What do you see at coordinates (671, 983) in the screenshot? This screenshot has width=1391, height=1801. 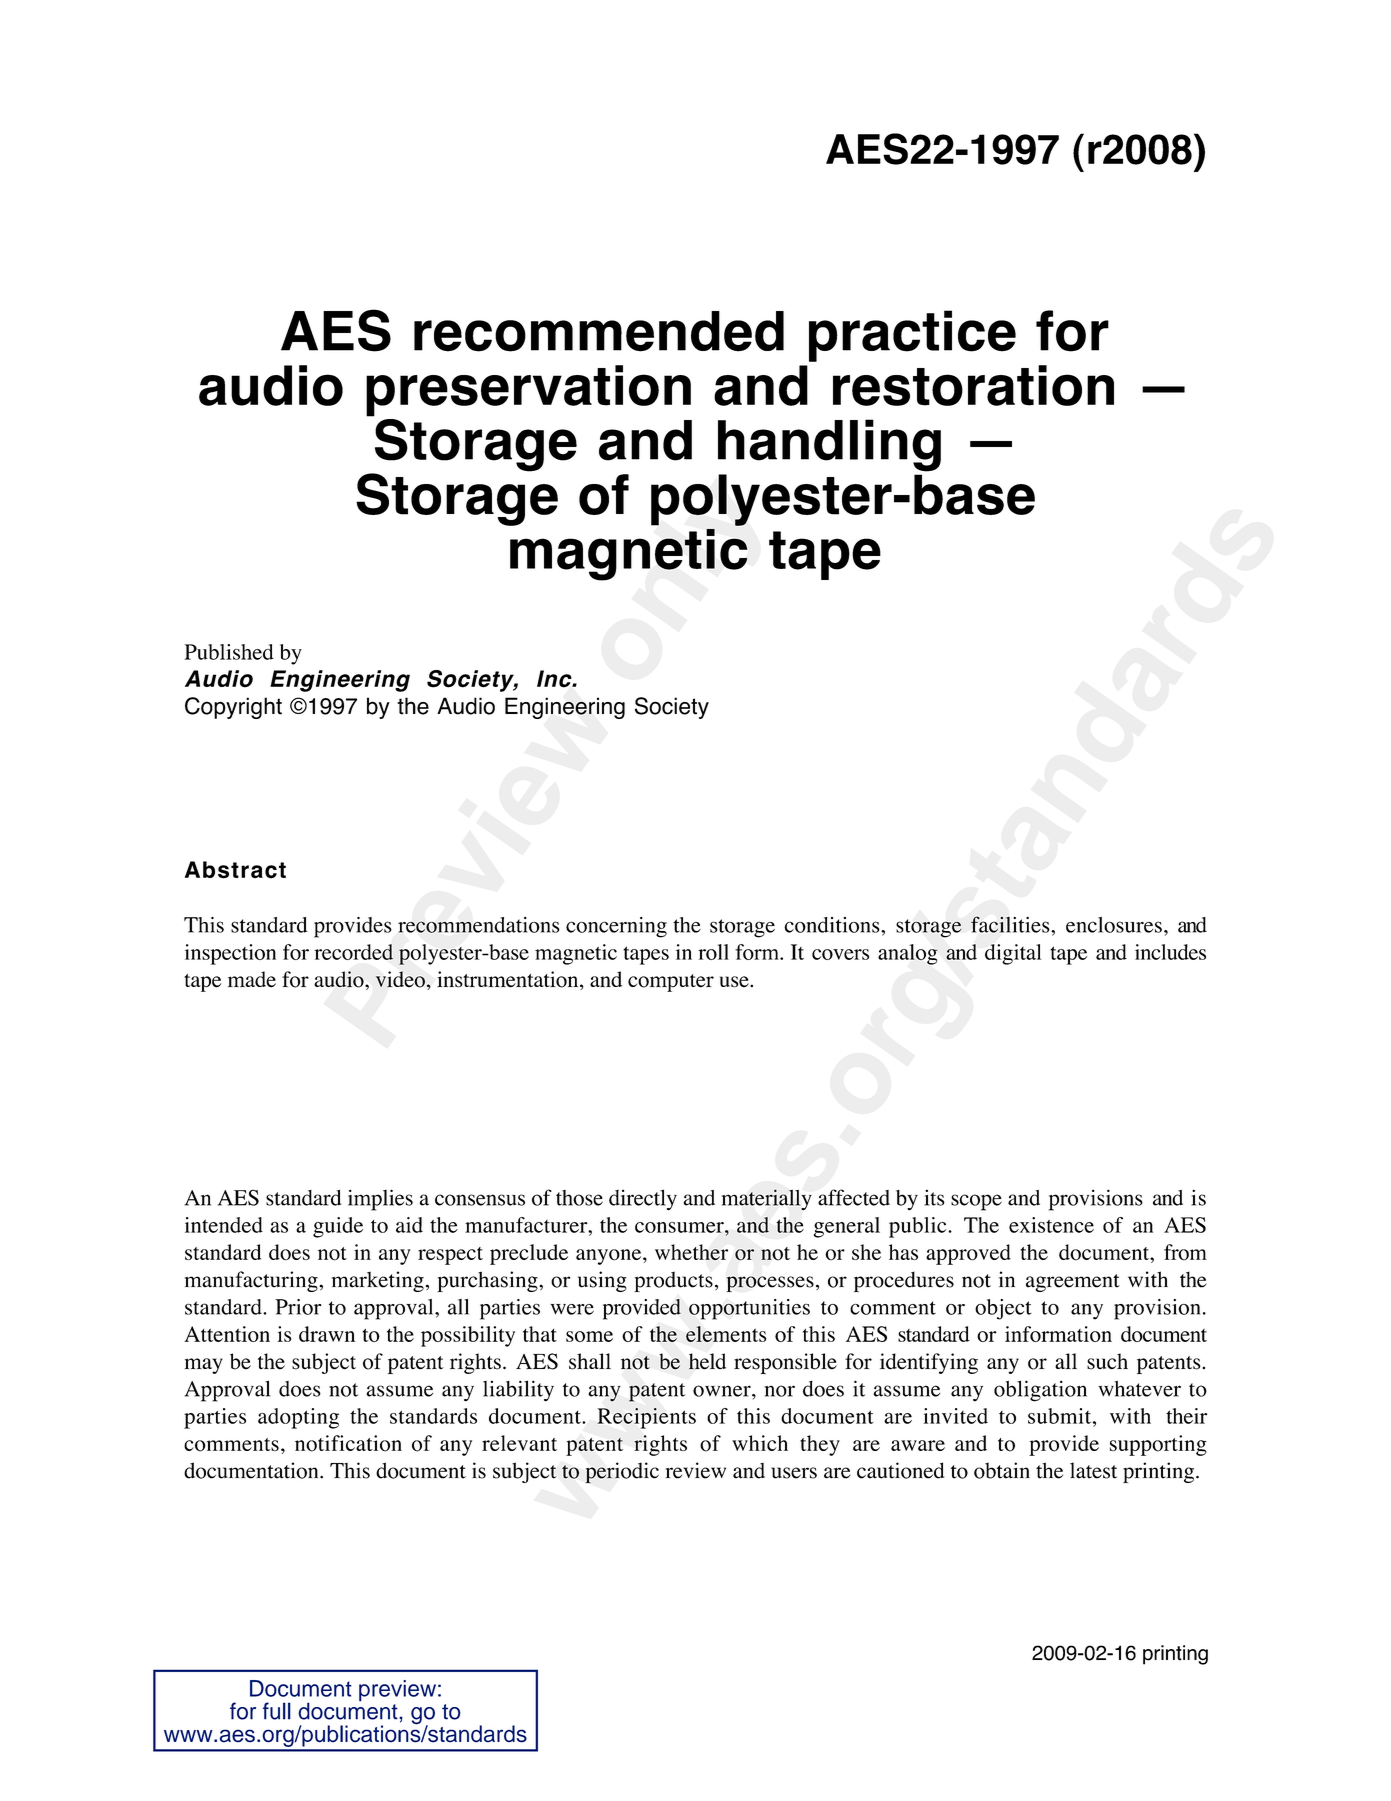 I see `computer` at bounding box center [671, 983].
